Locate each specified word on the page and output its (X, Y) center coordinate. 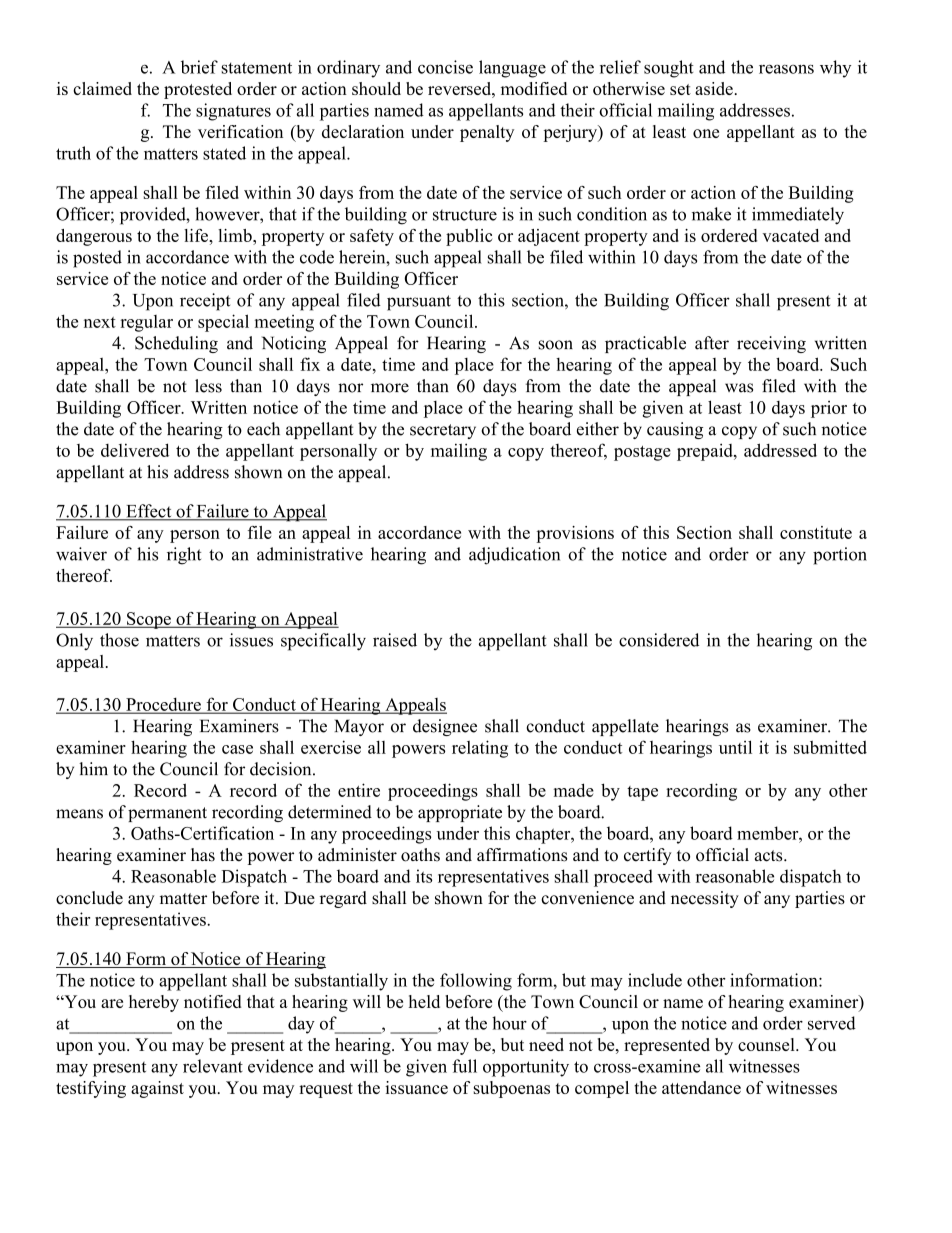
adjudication (514, 556)
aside (714, 88)
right (184, 556)
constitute (816, 532)
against (157, 1089)
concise (445, 67)
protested (198, 90)
